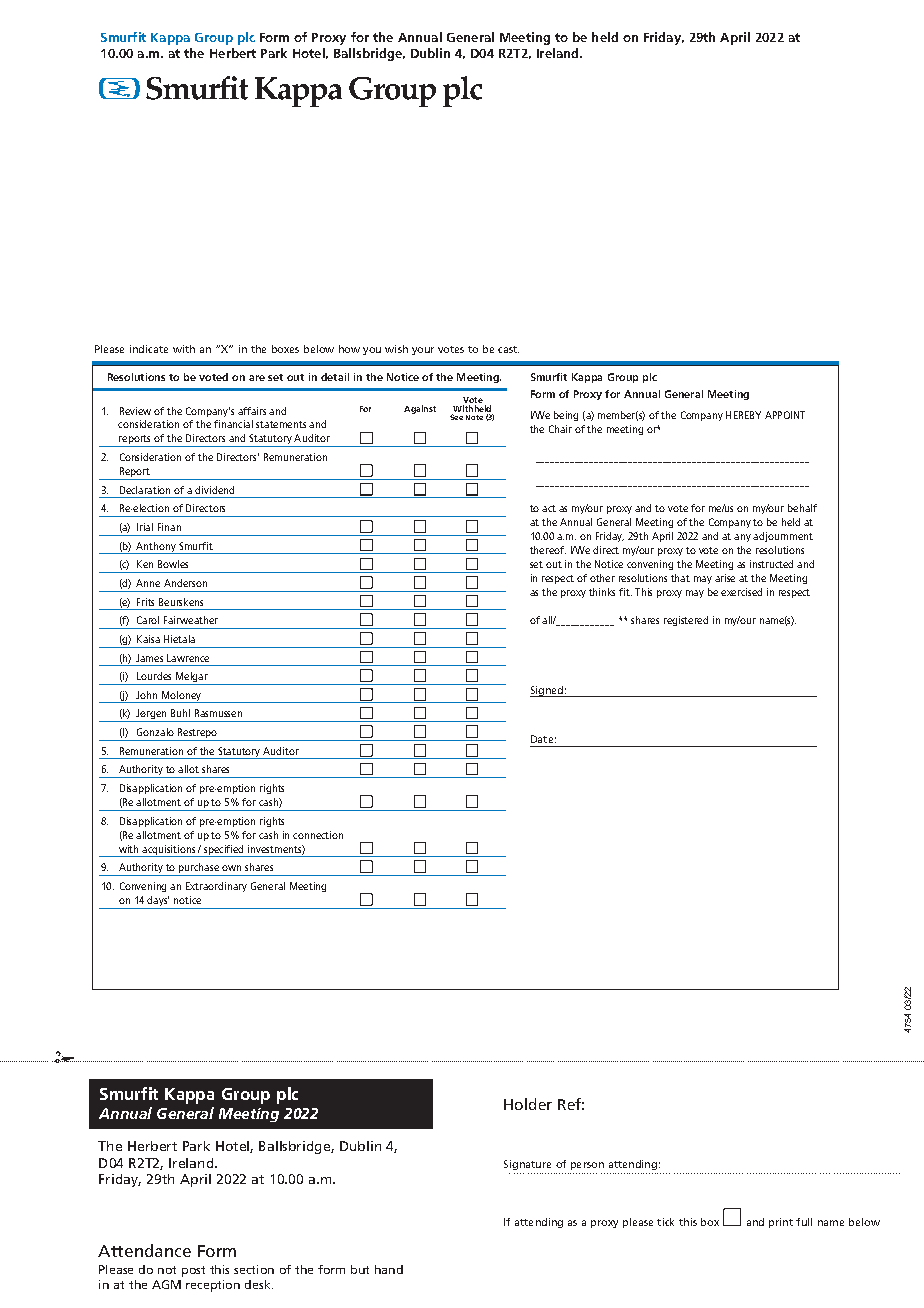 This screenshot has width=924, height=1308. Describe the element at coordinates (587, 1166) in the screenshot. I see `person` at that location.
